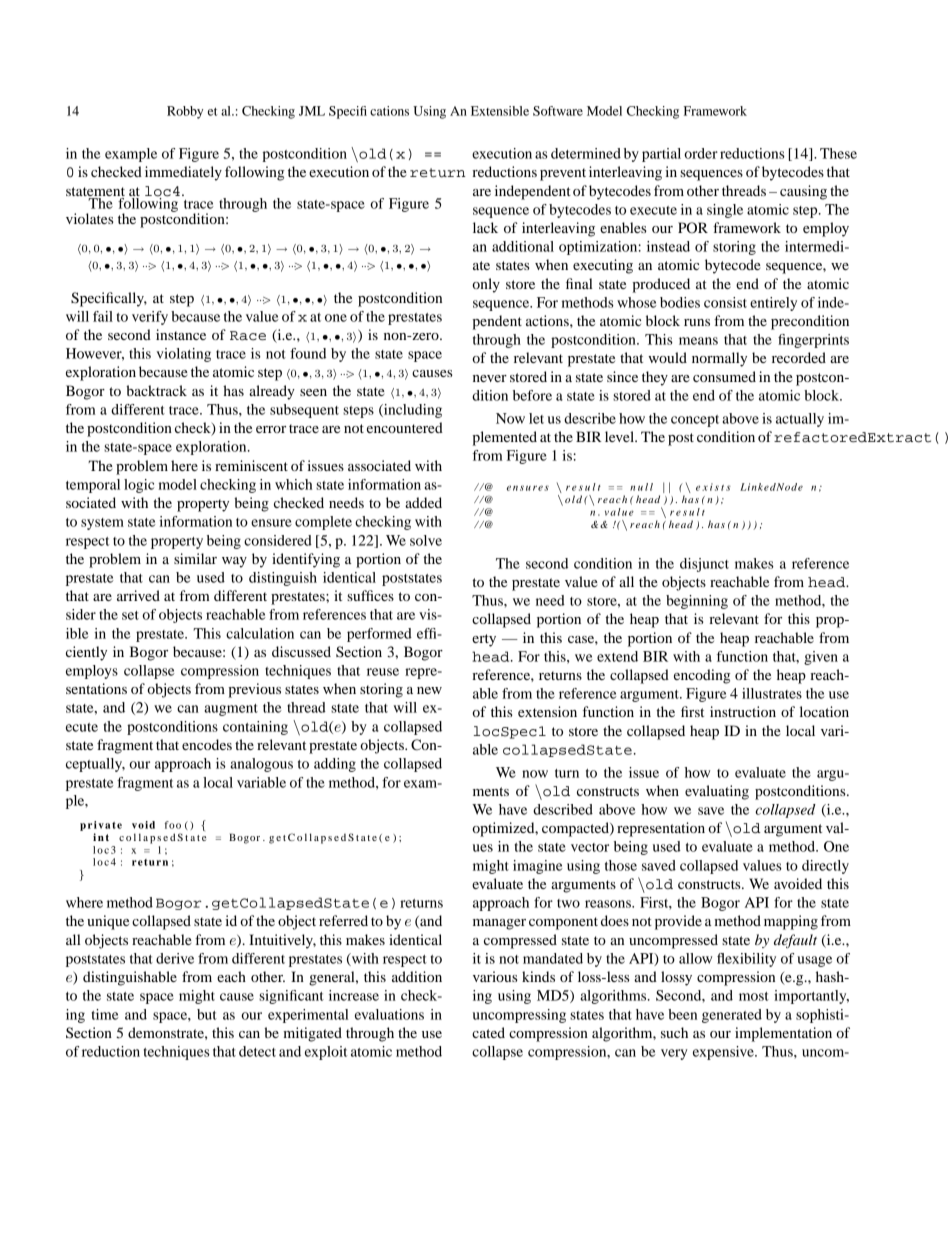 Image resolution: width=952 pixels, height=1233 pixels. Describe the element at coordinates (173, 825) in the screenshot. I see `foo` at that location.
